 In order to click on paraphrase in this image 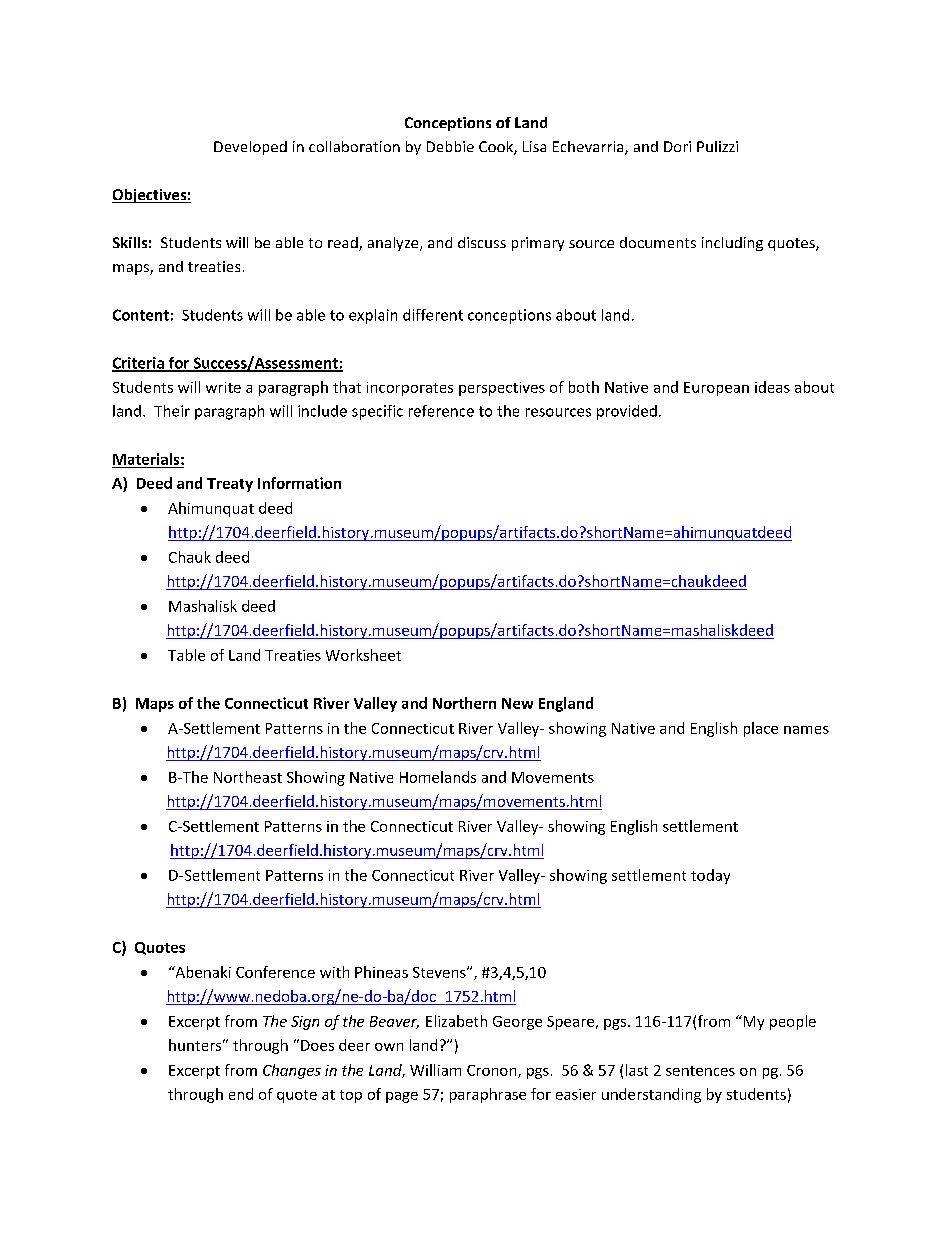, I will do `click(488, 1095)`.
